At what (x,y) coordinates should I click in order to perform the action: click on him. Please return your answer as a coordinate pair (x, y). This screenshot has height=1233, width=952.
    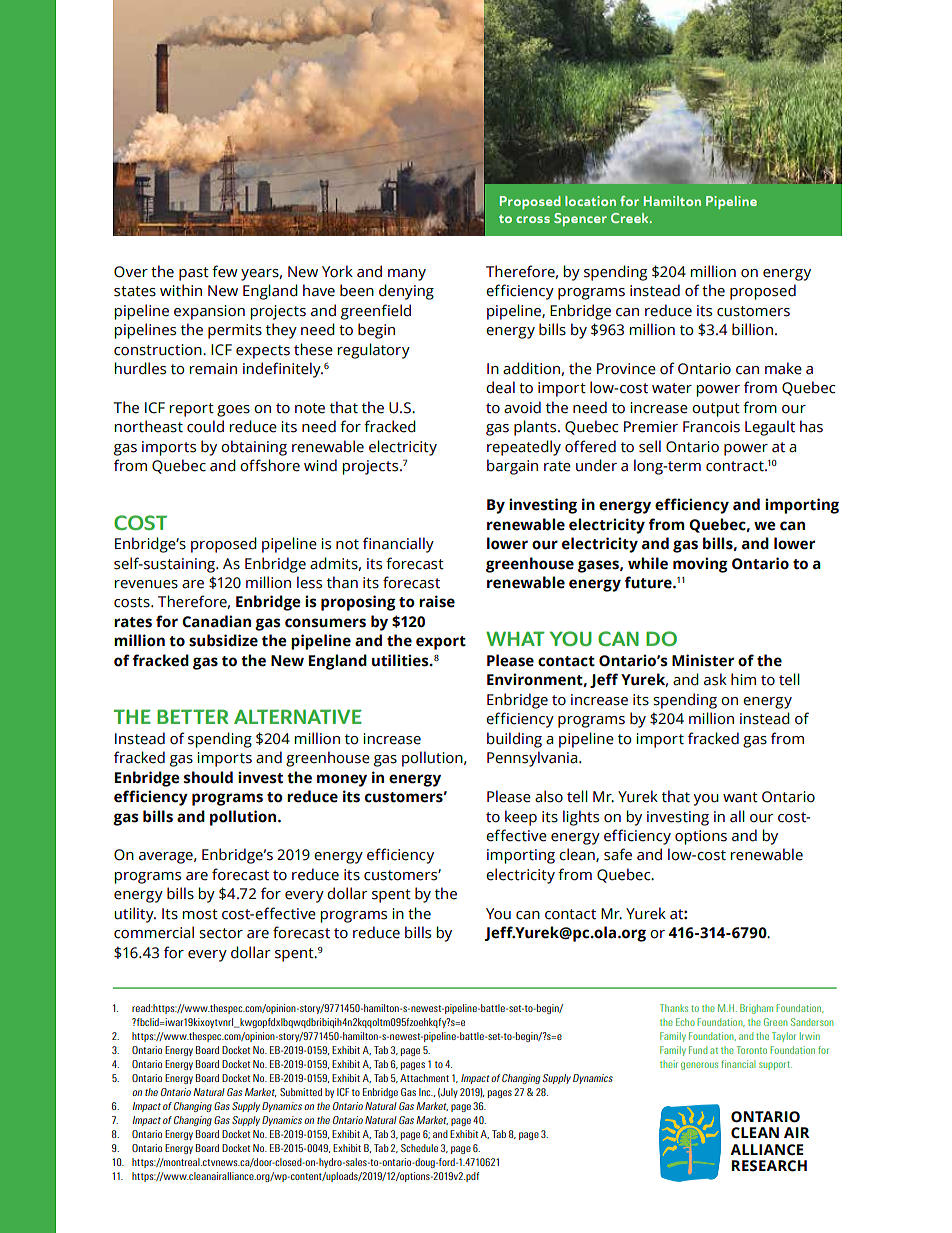
    Looking at the image, I should click on (743, 679).
